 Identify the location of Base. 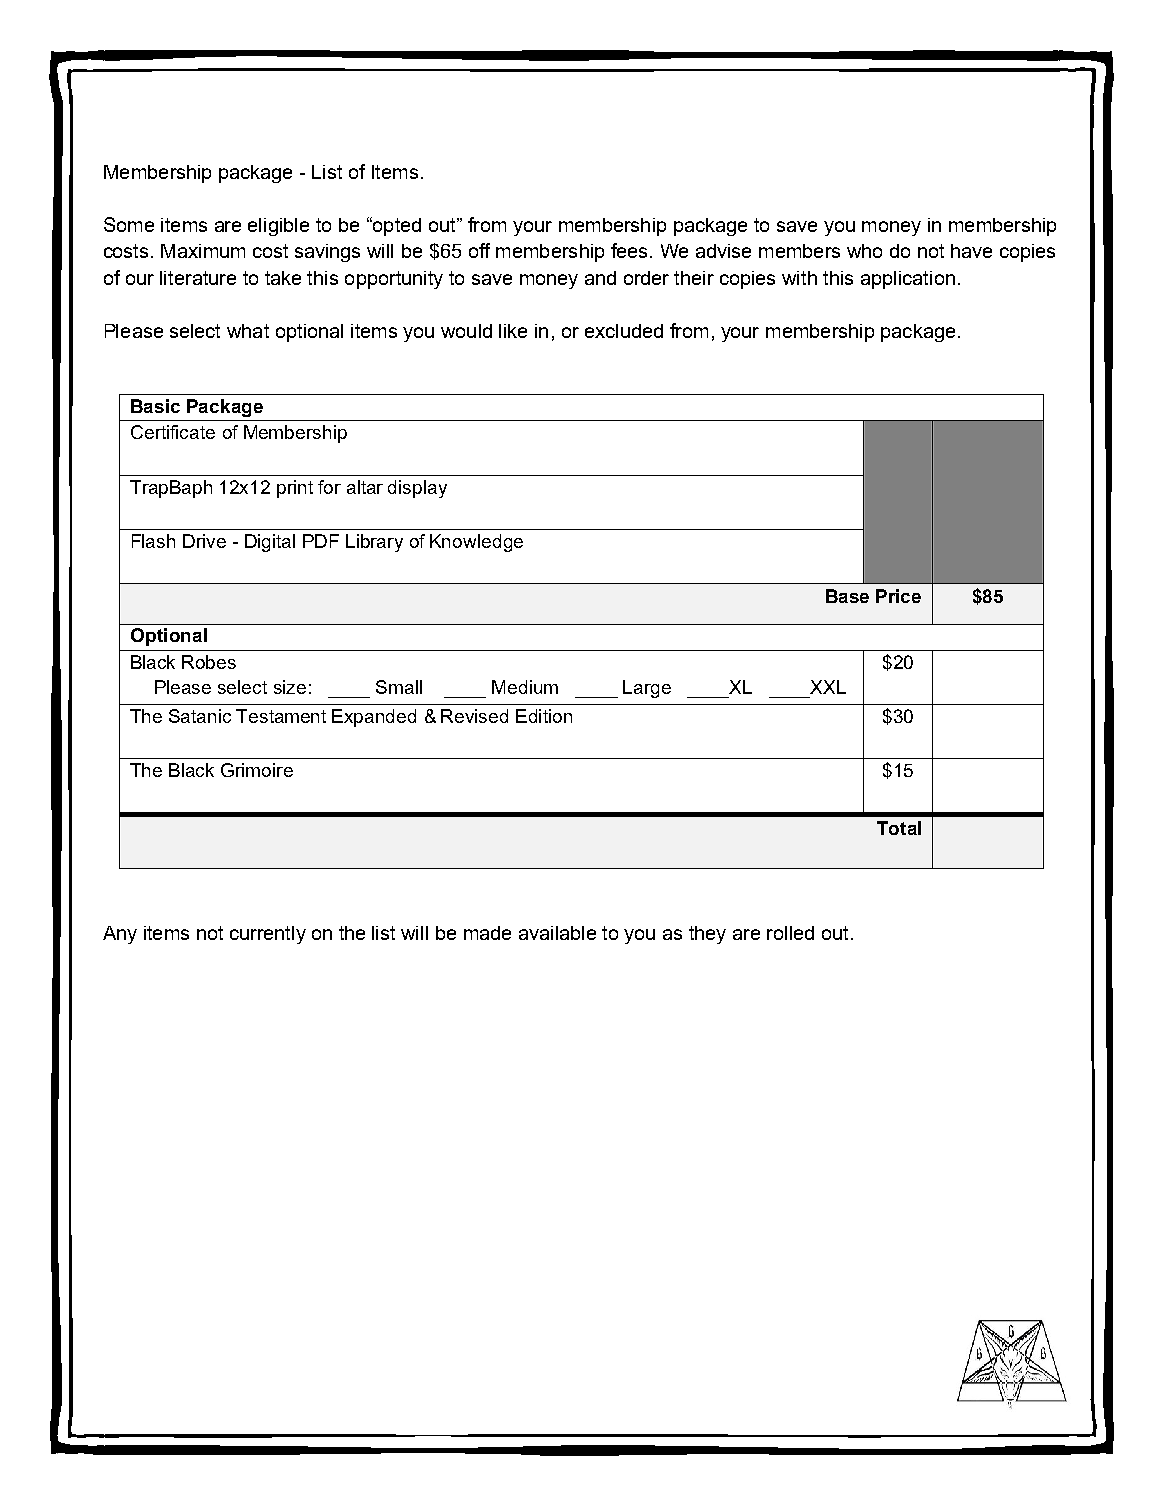
(847, 596).
